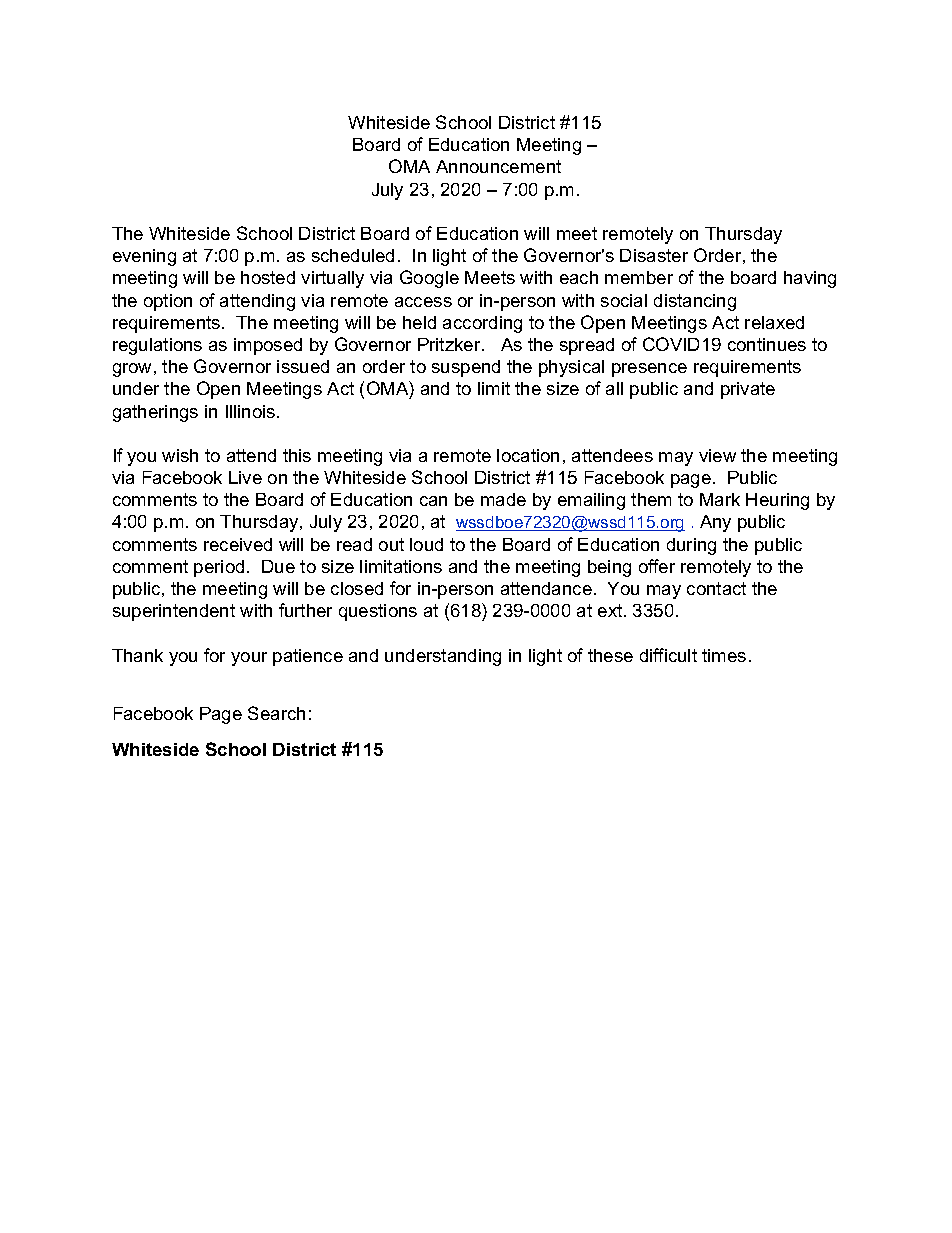 This screenshot has height=1233, width=952. I want to click on Any, so click(715, 523).
